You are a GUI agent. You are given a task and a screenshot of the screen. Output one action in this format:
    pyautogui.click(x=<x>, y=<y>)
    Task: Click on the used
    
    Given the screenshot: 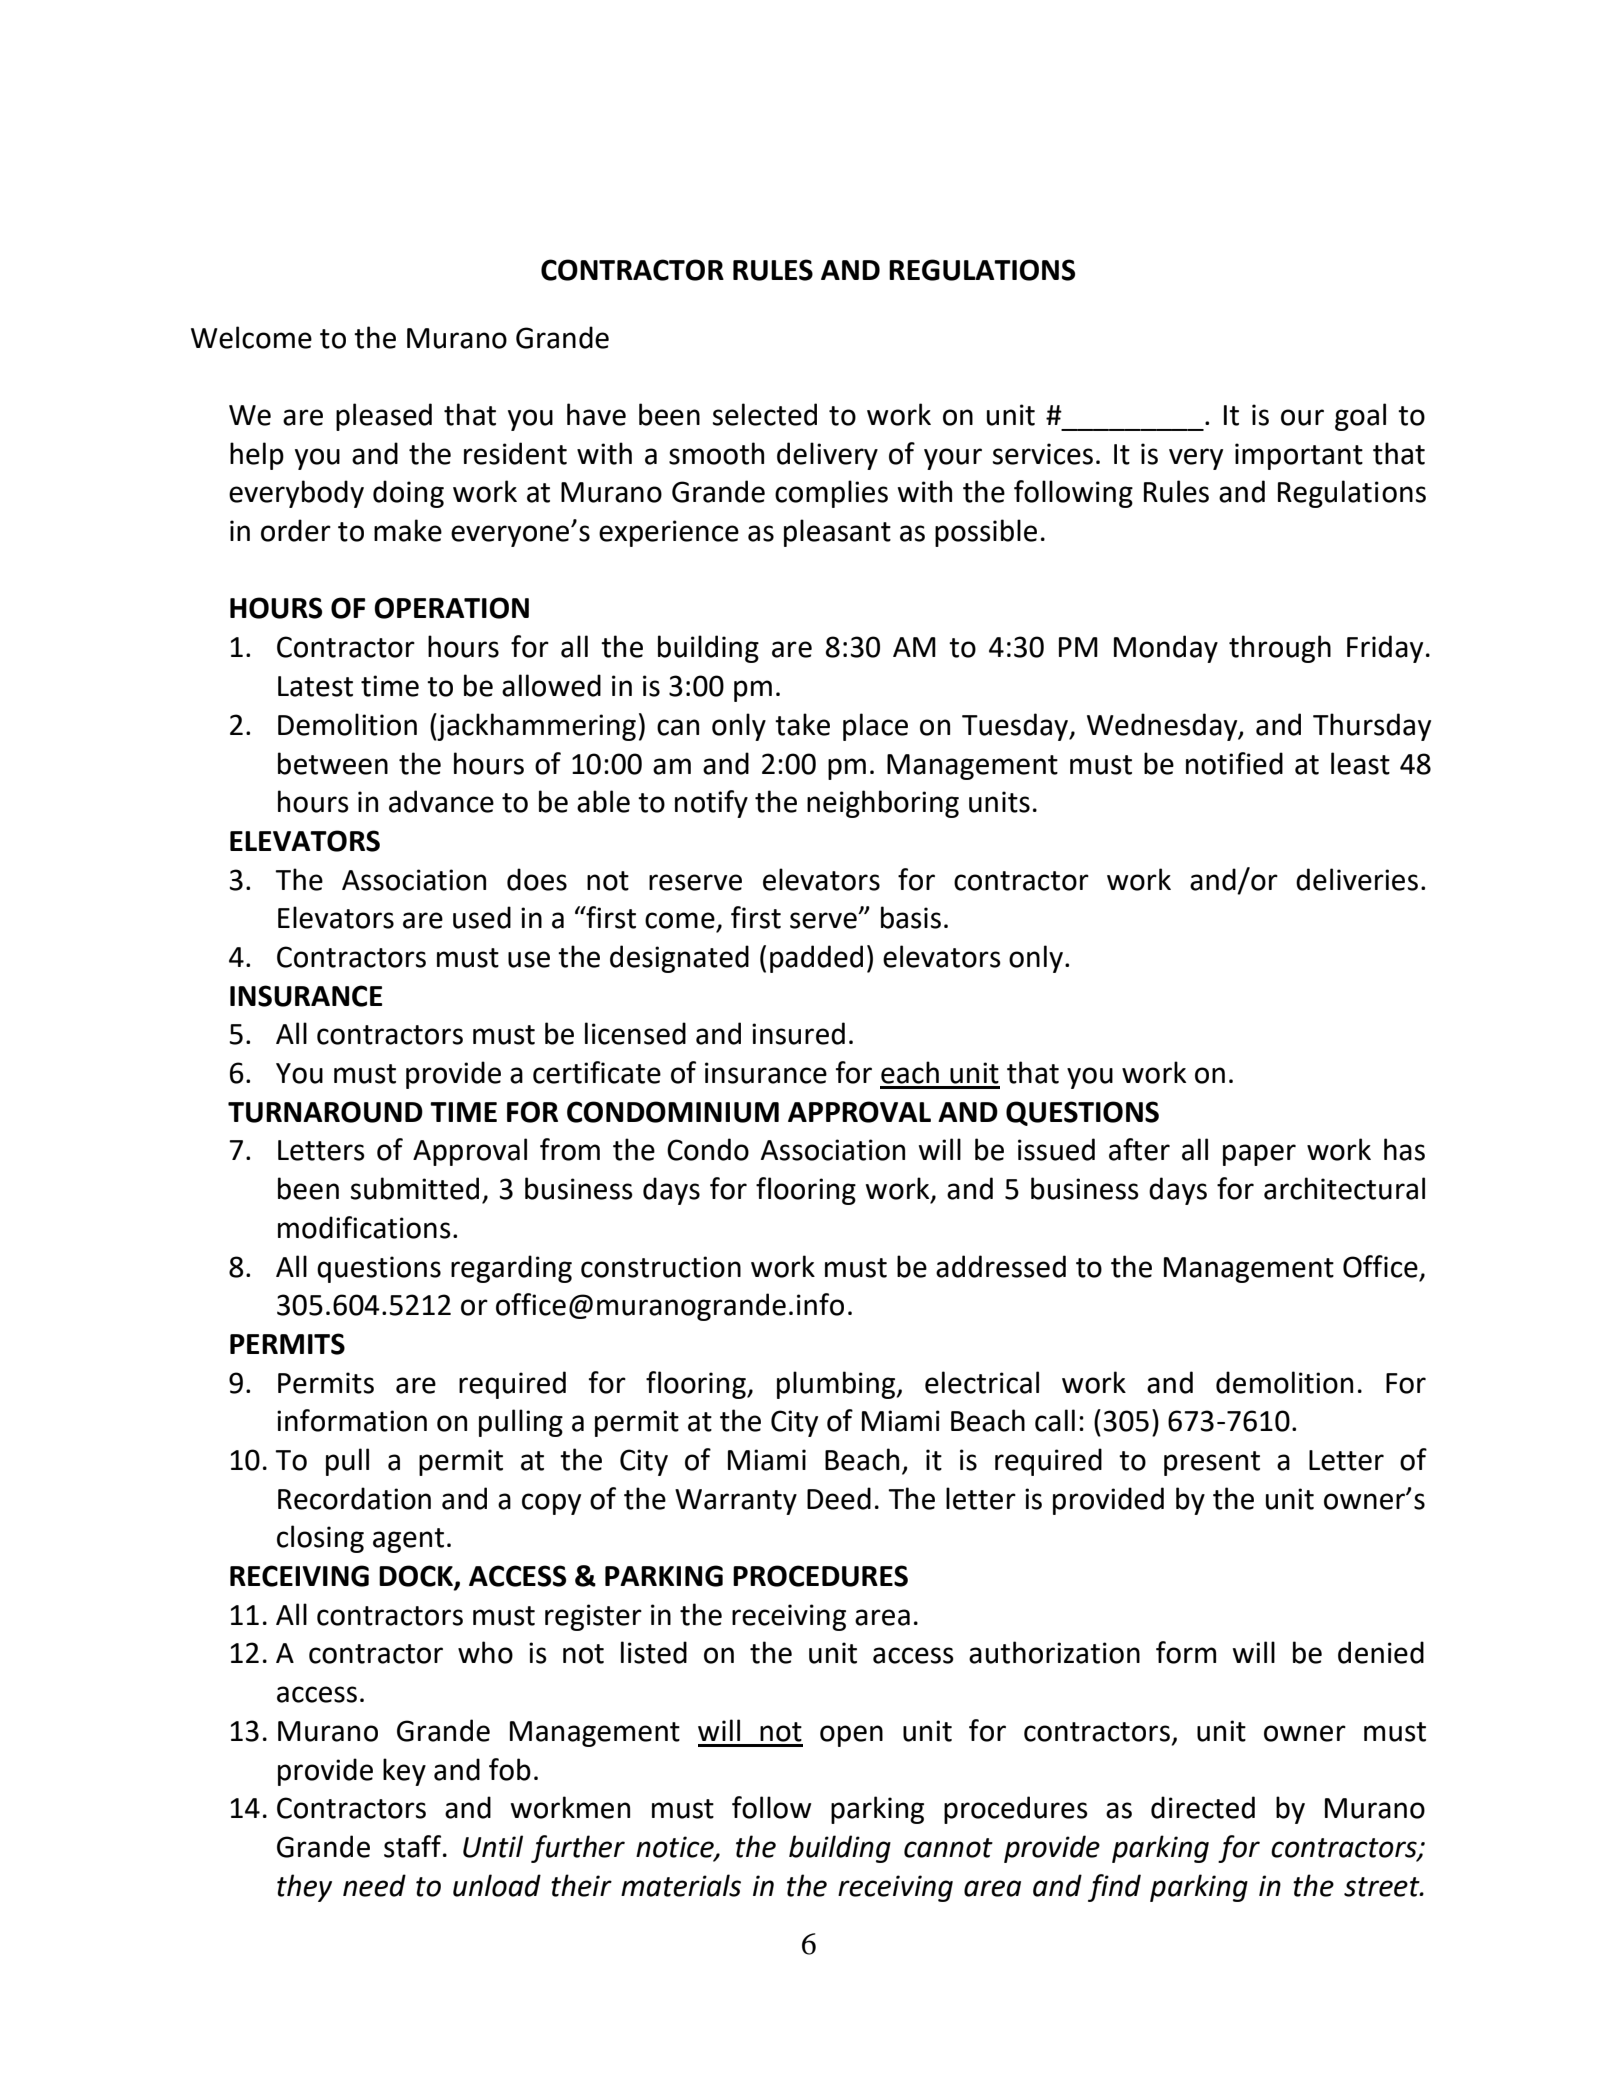 What is the action you would take?
    pyautogui.click(x=482, y=917)
